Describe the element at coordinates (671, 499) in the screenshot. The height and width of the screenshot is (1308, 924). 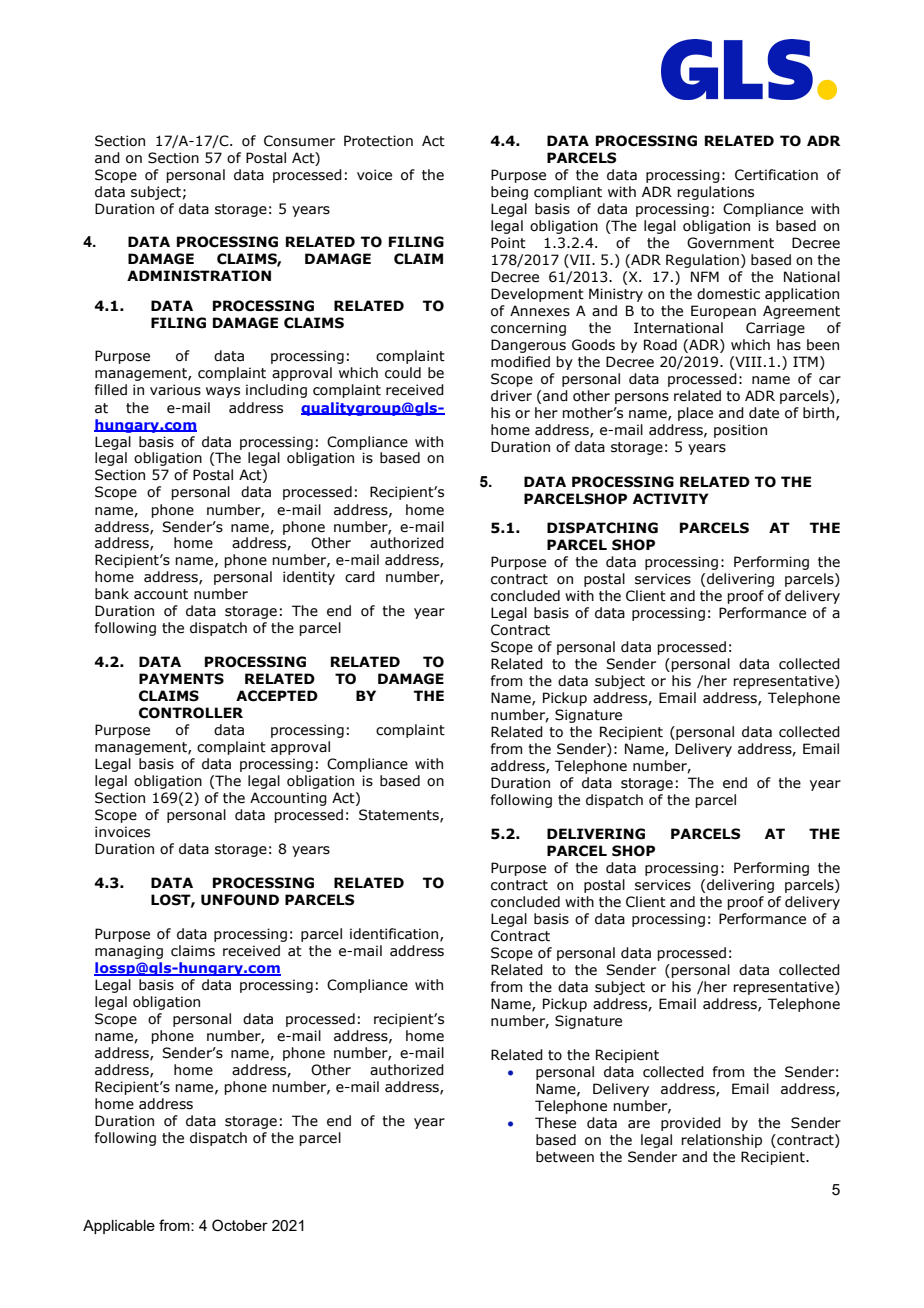
I see `ACTIVITY` at that location.
